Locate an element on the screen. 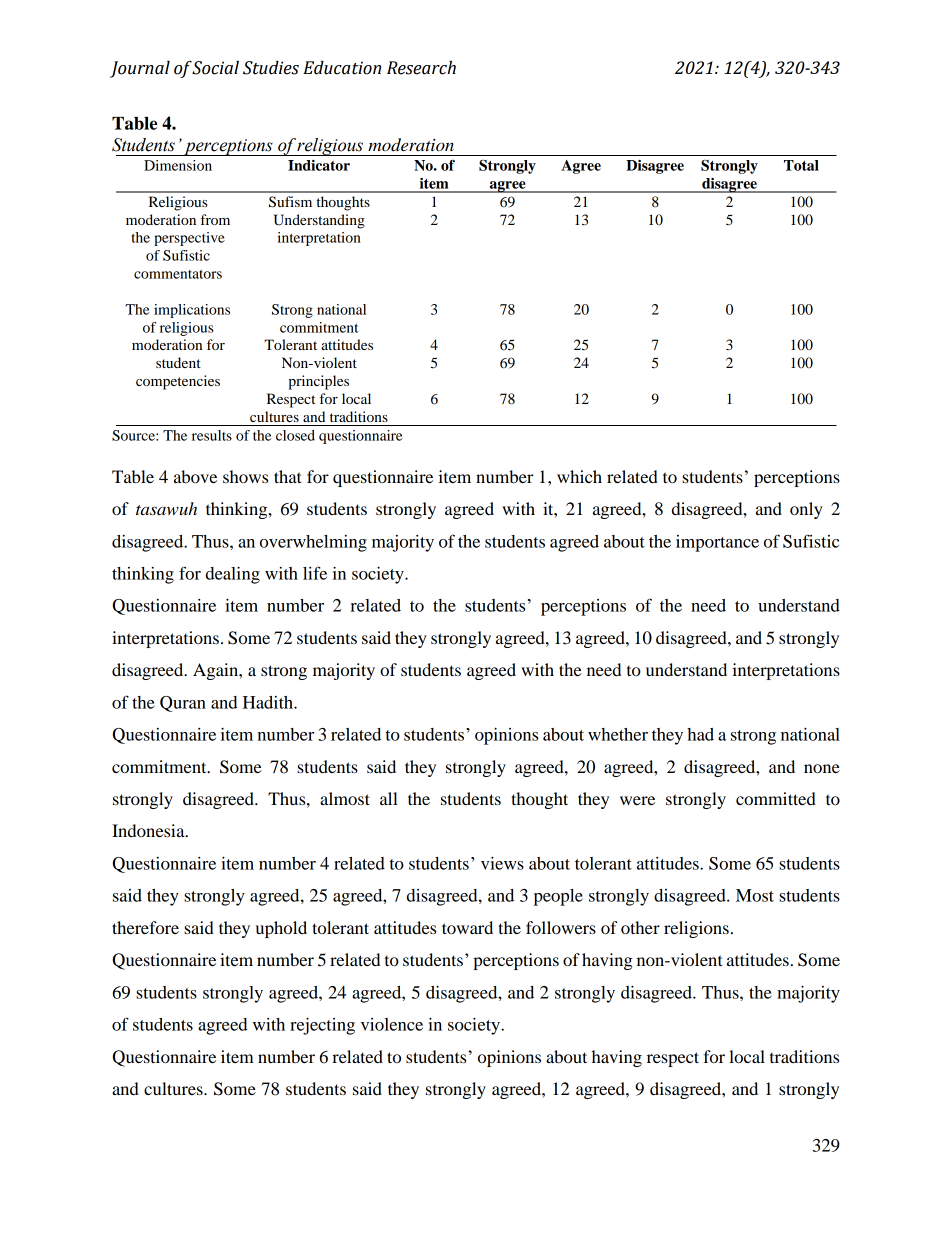 The width and height of the screenshot is (952, 1233). Total is located at coordinates (801, 165).
